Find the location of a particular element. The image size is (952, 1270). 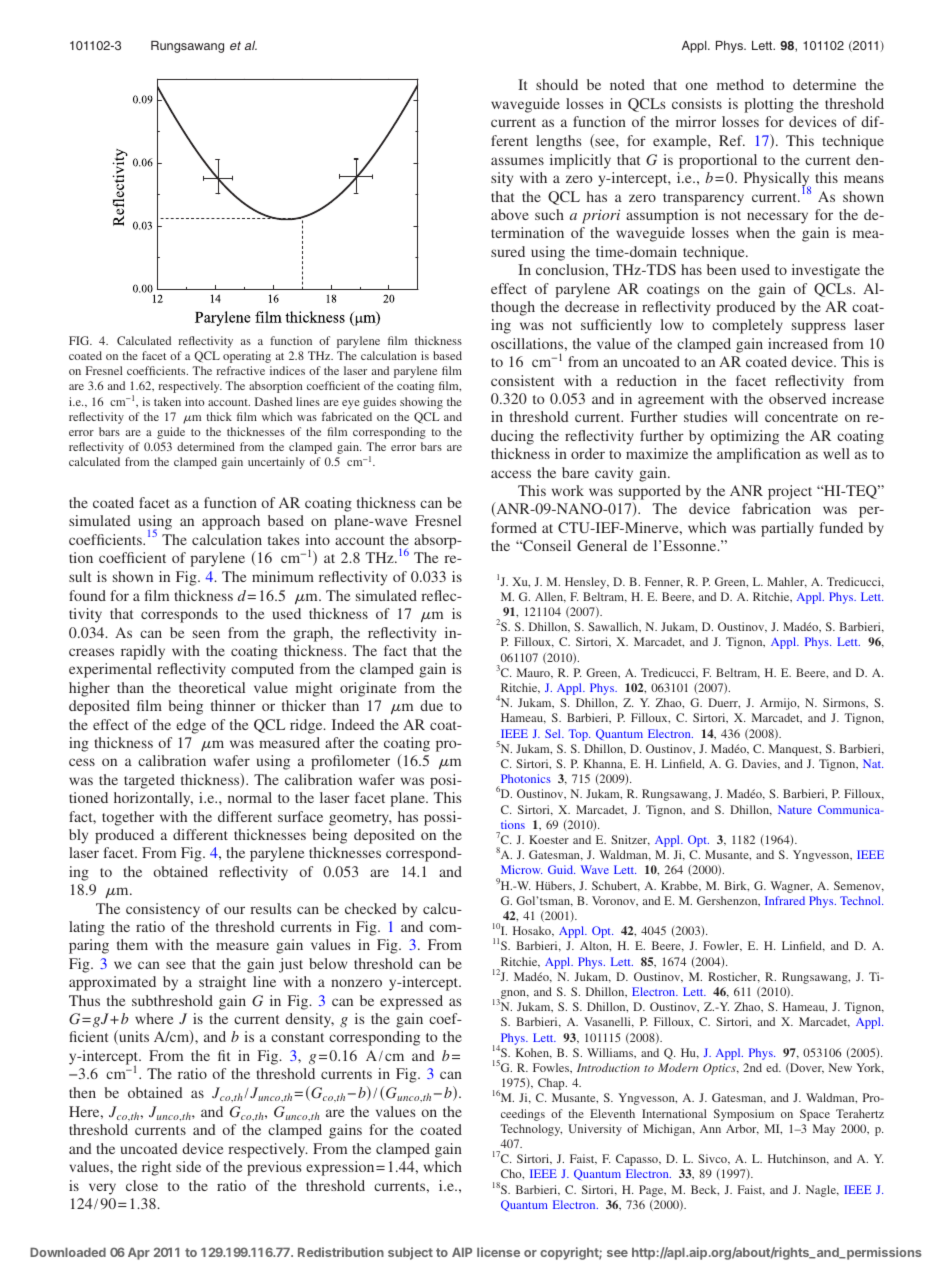

Mahler is located at coordinates (787, 582).
